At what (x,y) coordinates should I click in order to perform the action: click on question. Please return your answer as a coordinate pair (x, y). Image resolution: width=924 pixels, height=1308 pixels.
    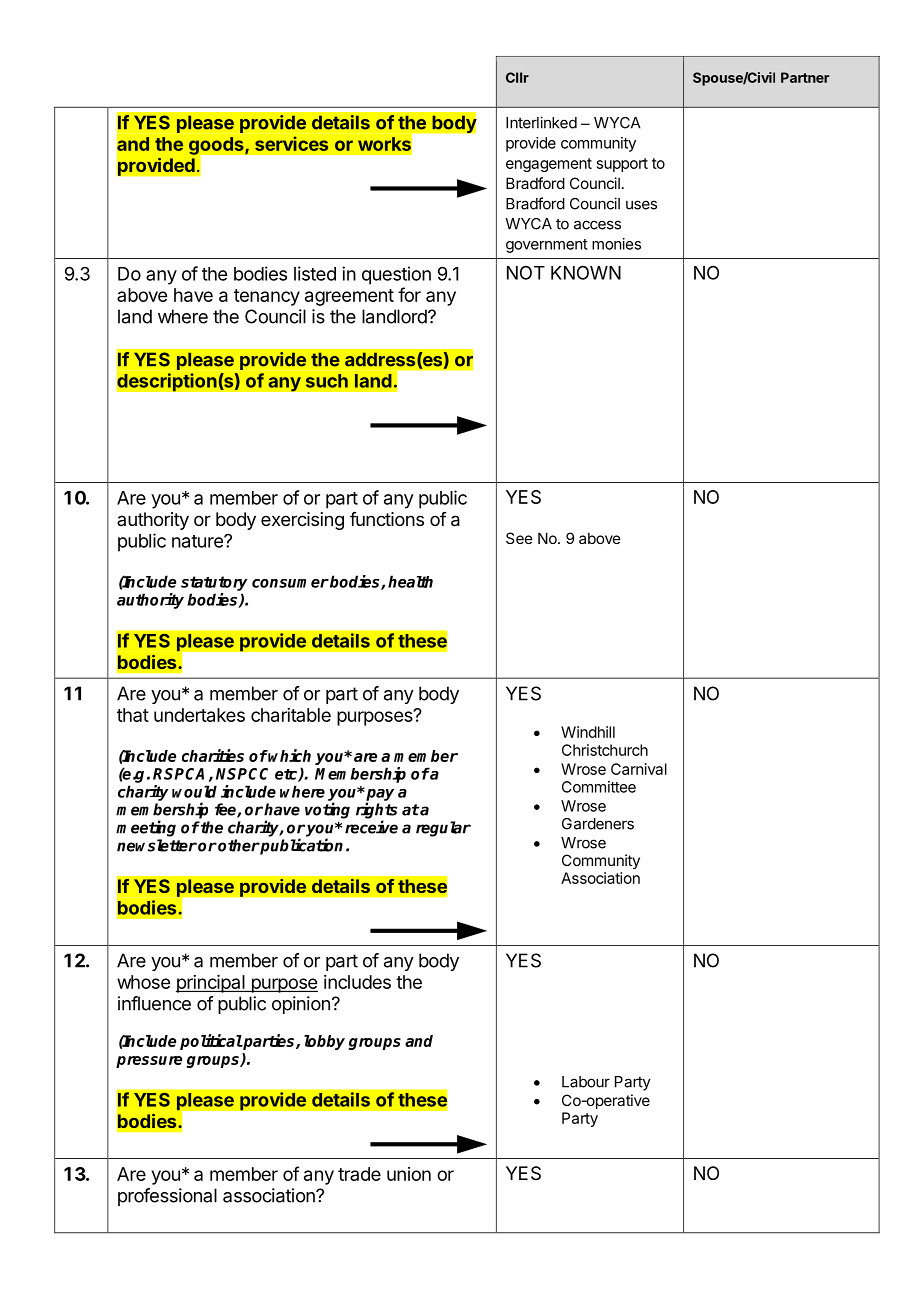
    Looking at the image, I should click on (396, 275).
